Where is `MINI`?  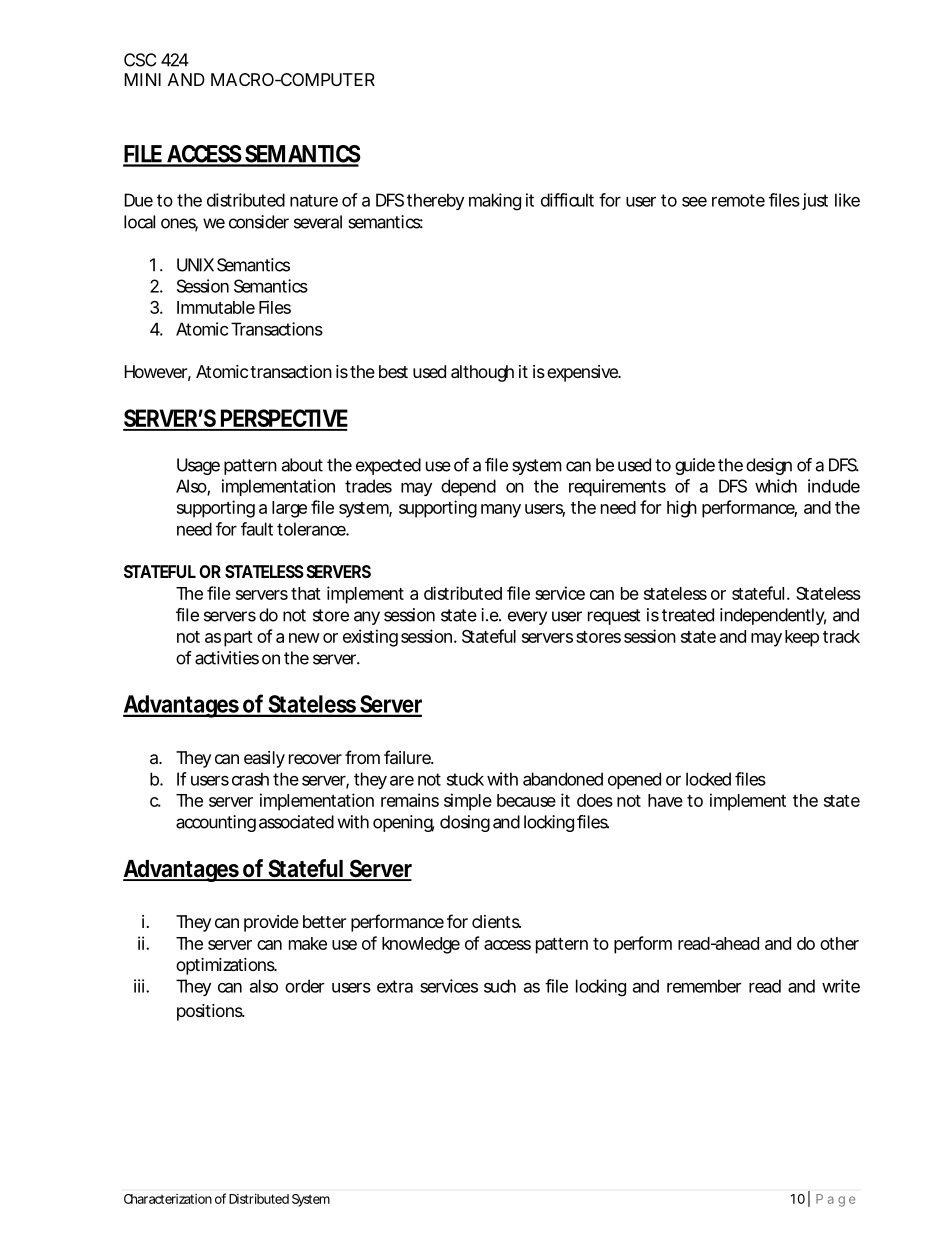
MINI is located at coordinates (142, 79).
